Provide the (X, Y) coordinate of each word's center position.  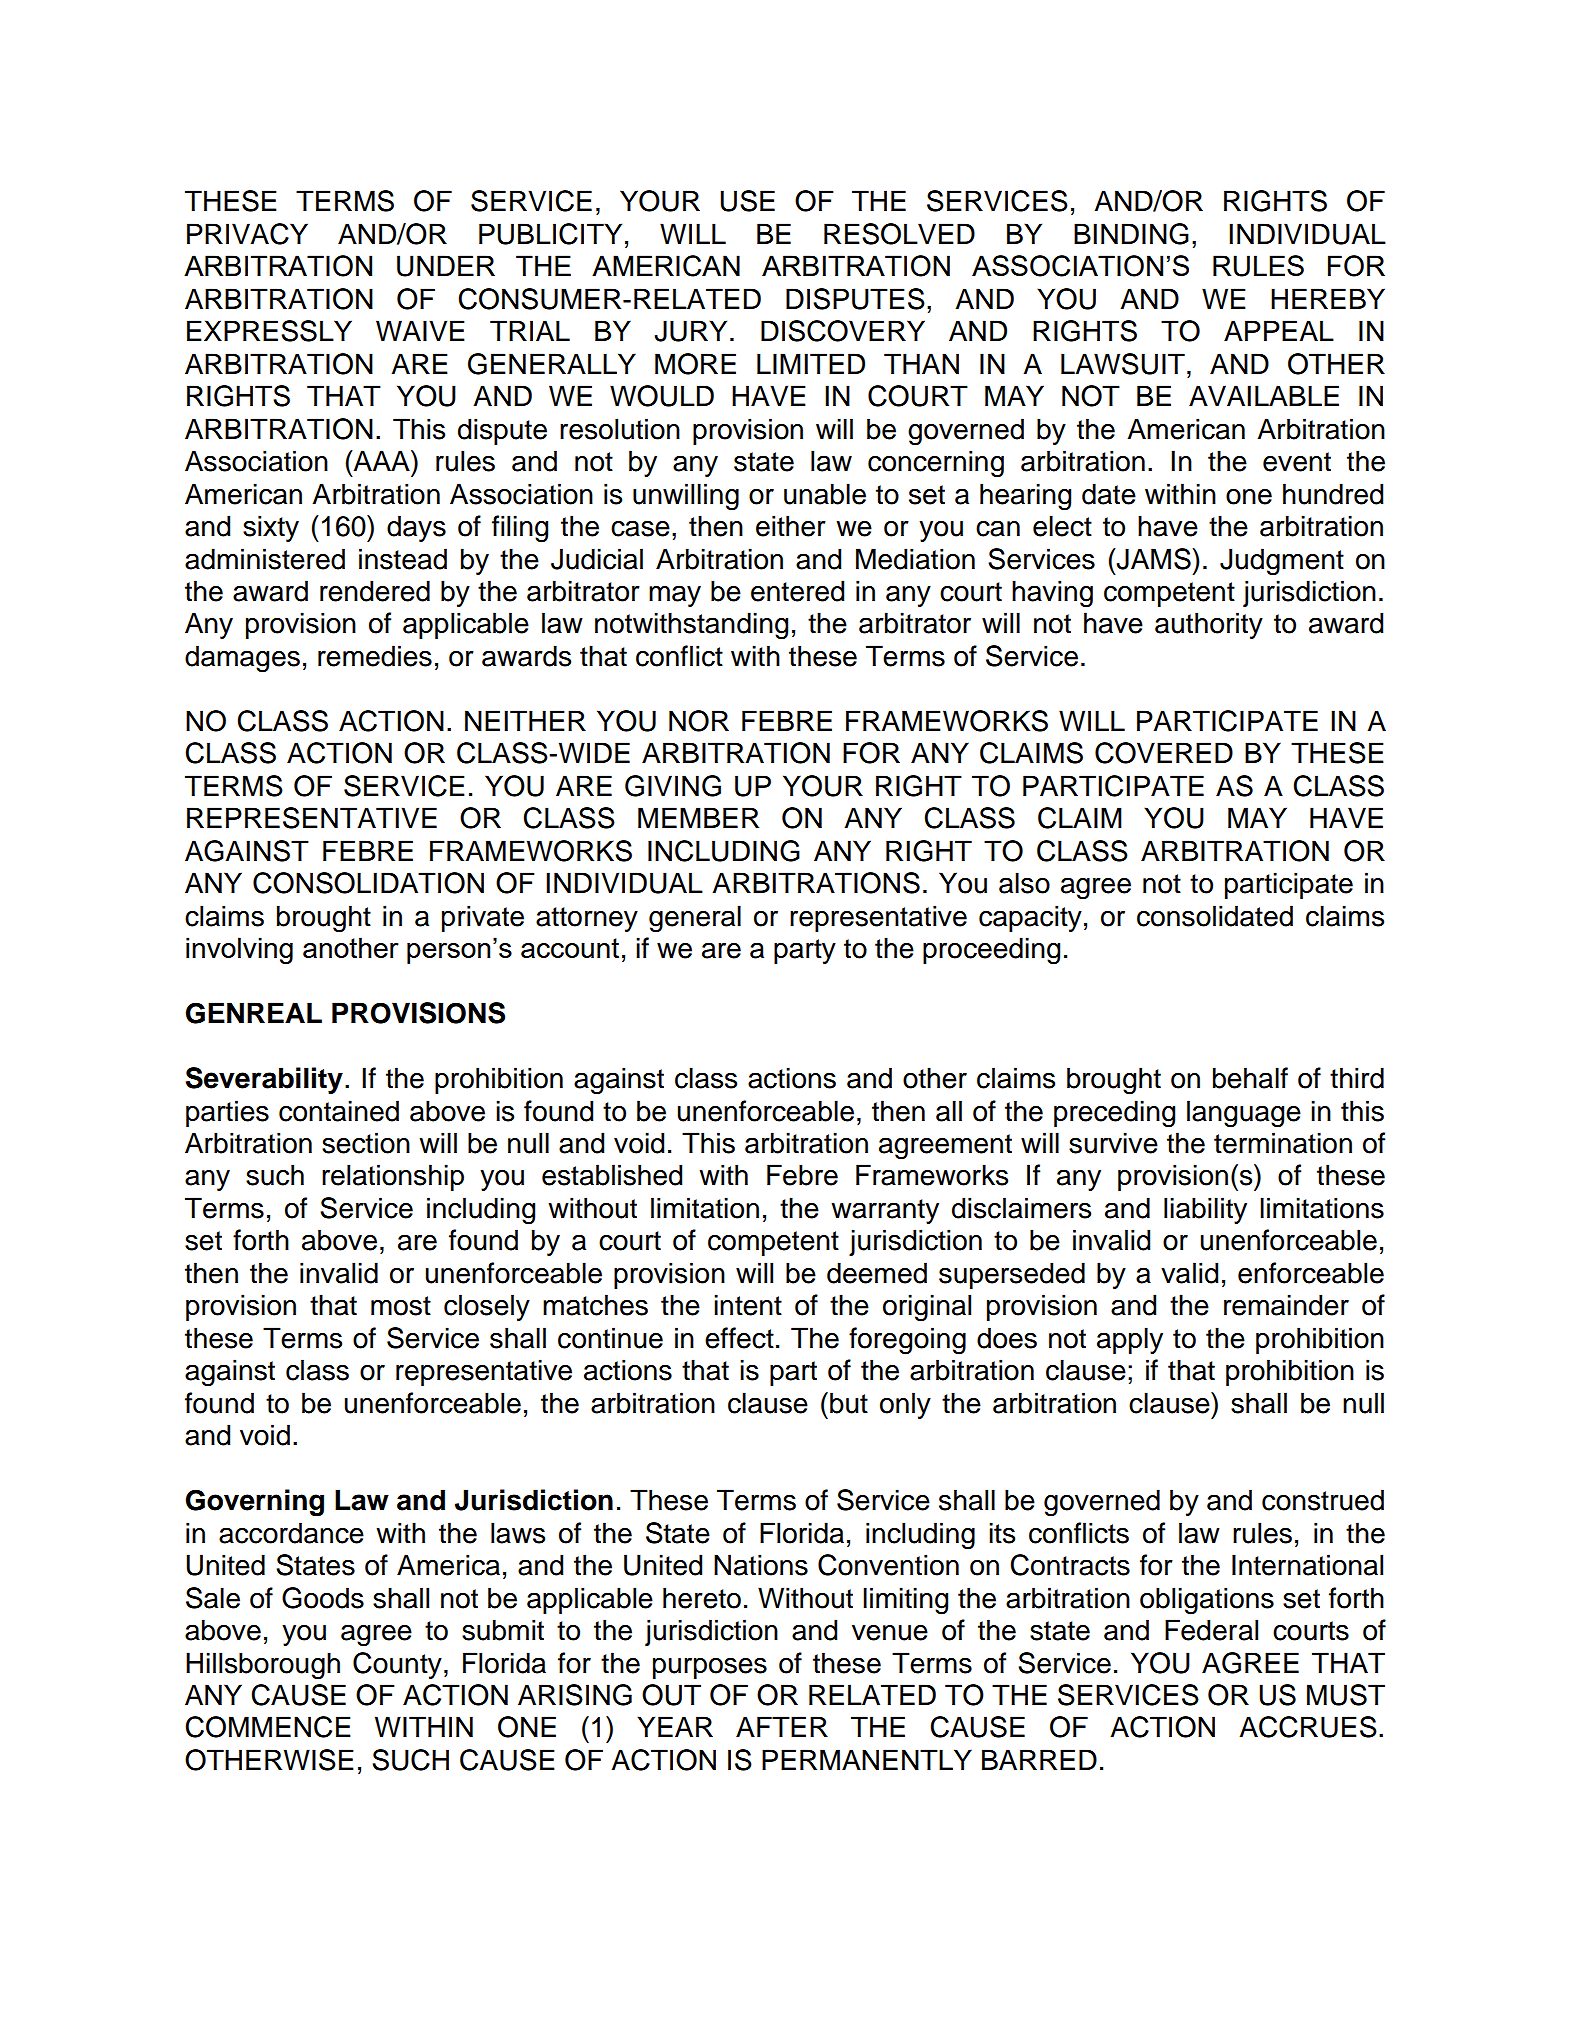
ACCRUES (1308, 1727)
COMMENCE (268, 1727)
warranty (885, 1211)
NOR (699, 721)
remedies (375, 656)
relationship (393, 1177)
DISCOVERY (843, 331)
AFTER (782, 1726)
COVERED (1164, 753)
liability (1205, 1210)
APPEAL (1279, 330)
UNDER (446, 266)
